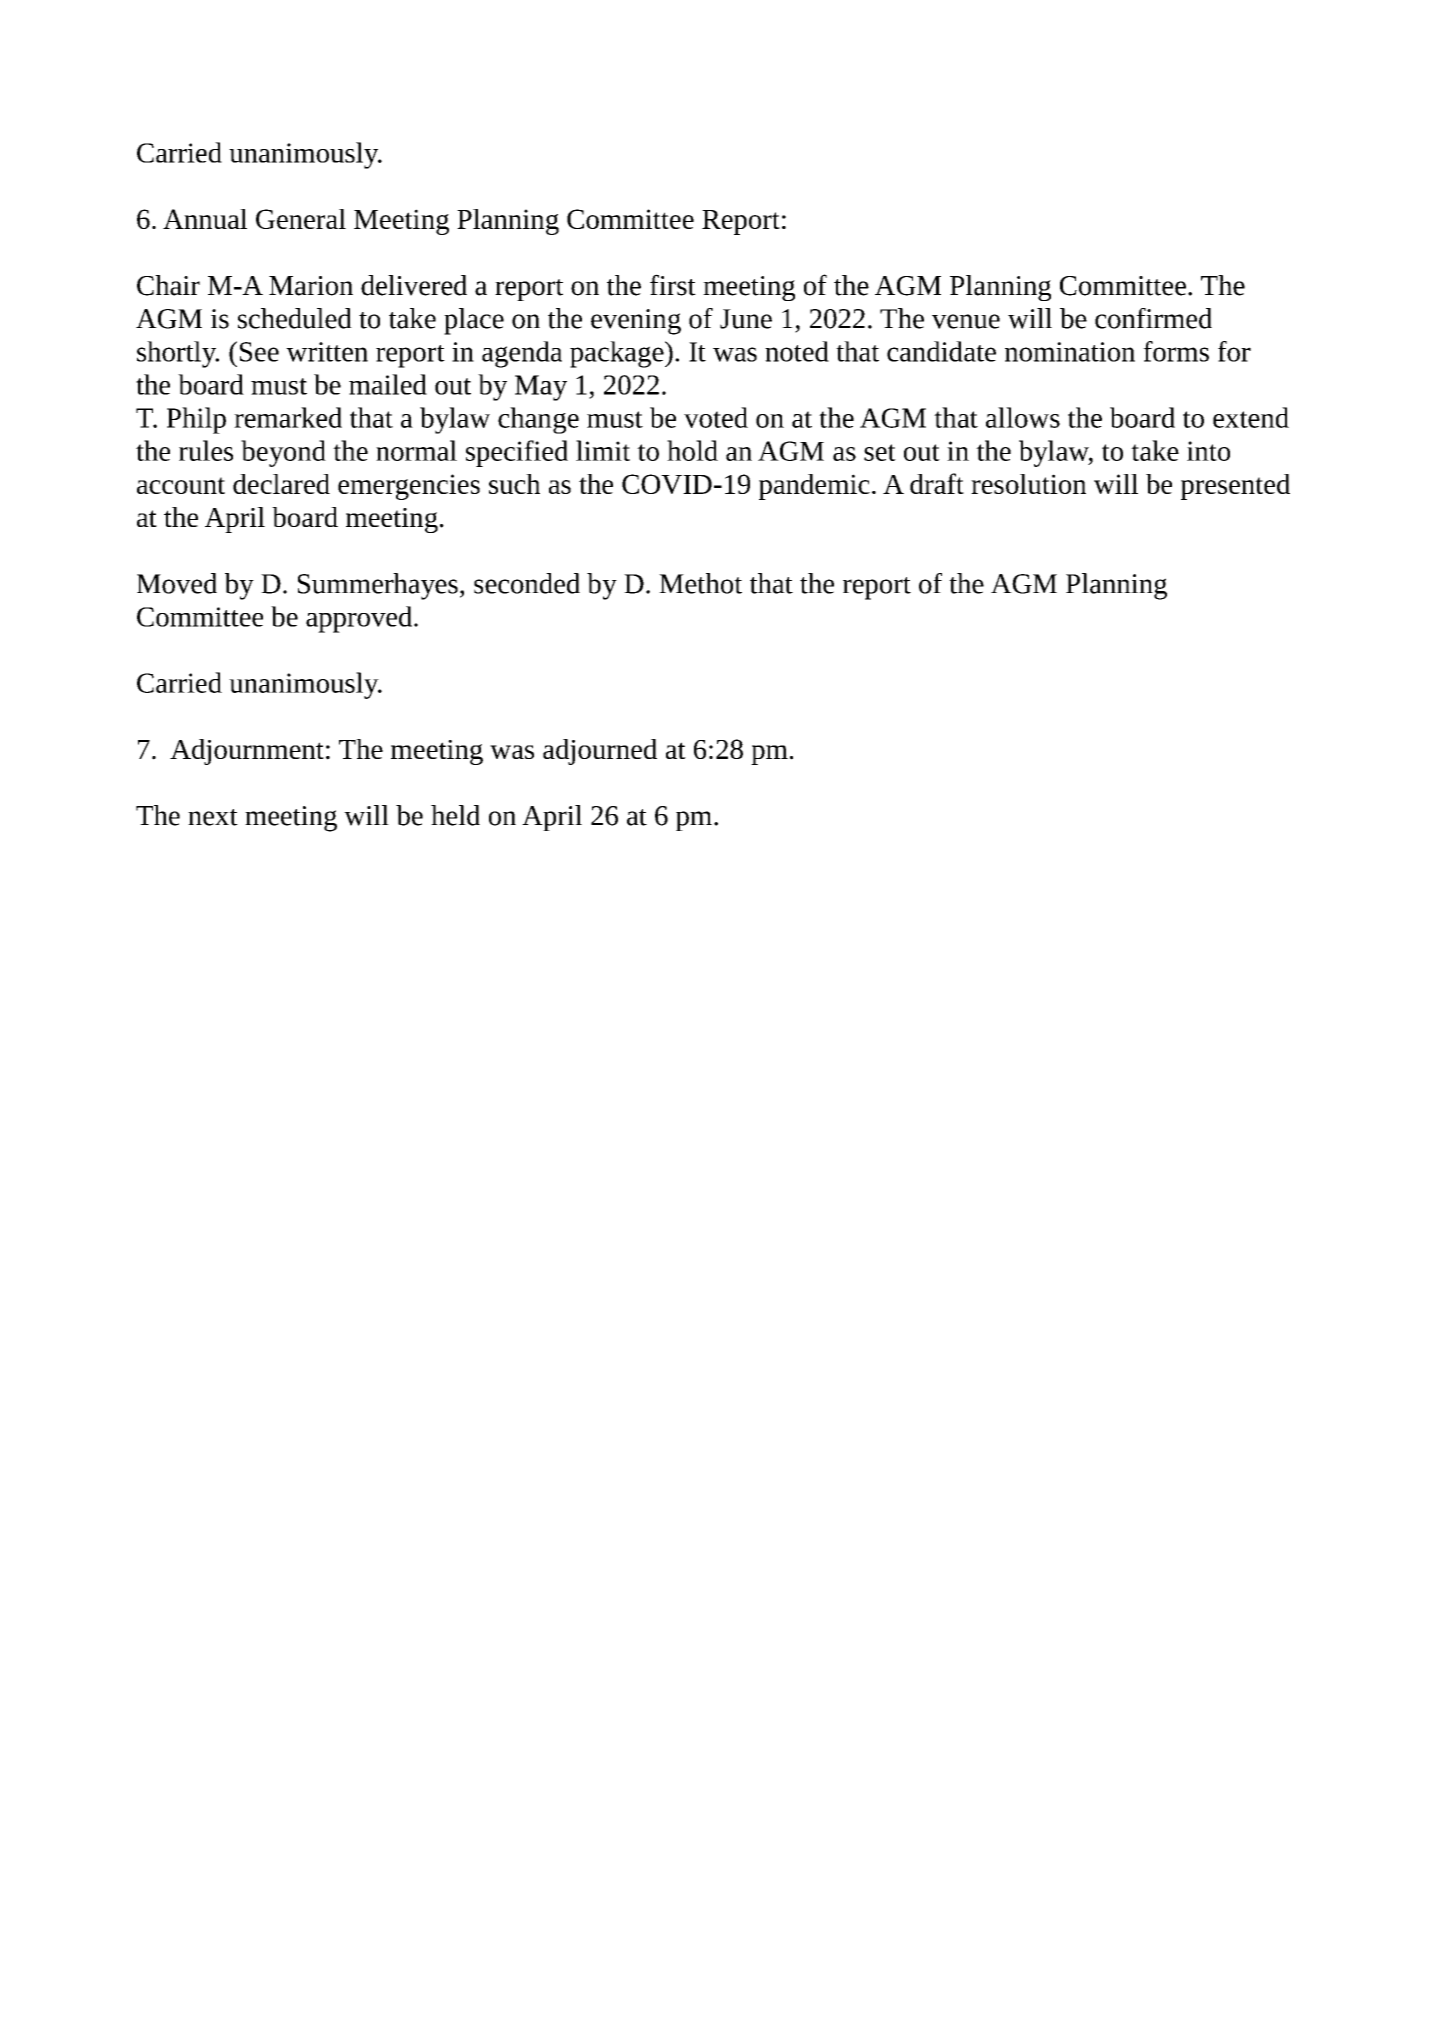  Describe the element at coordinates (700, 583) in the screenshot. I see `Methot` at that location.
